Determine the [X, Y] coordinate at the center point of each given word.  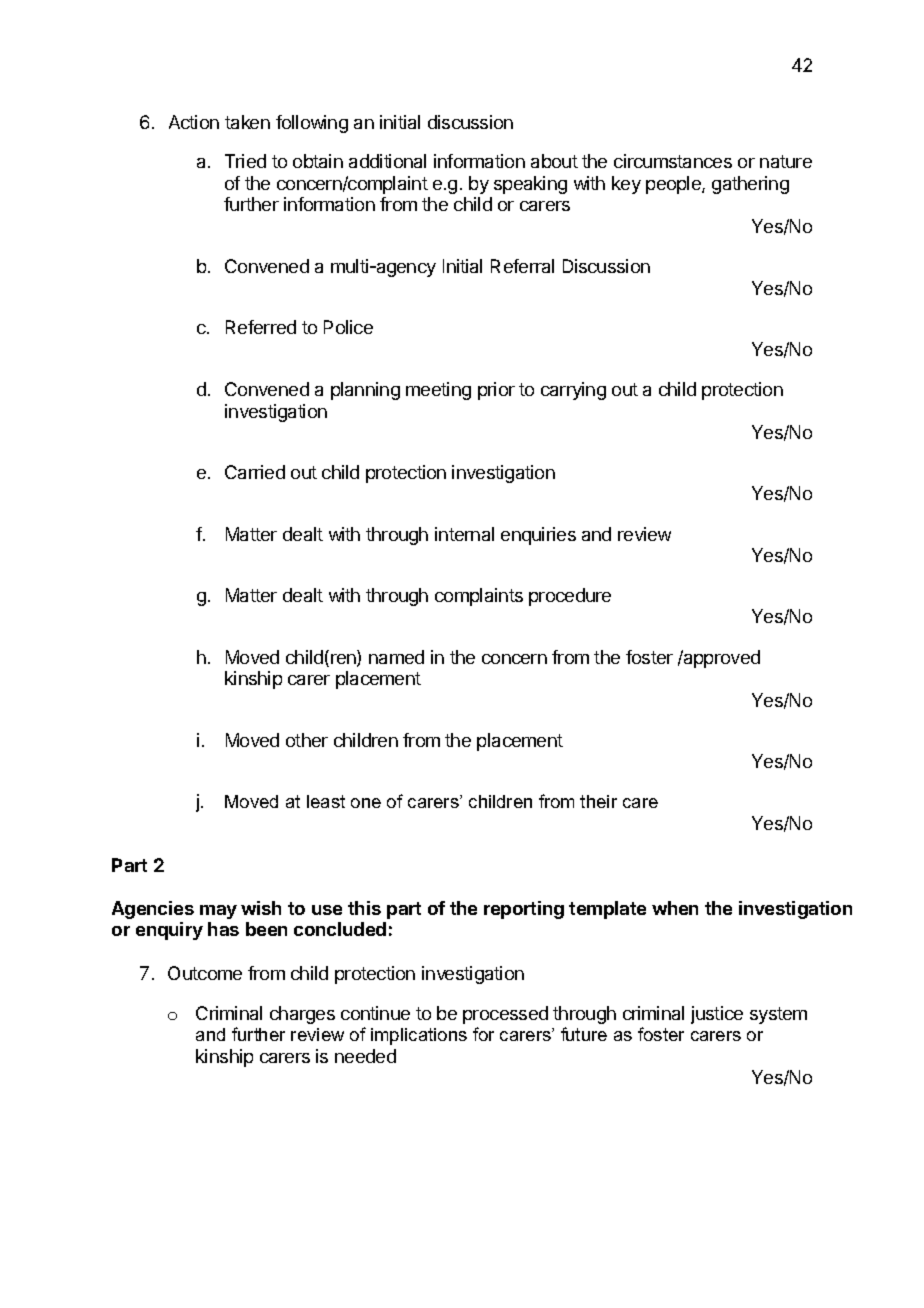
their [598, 801]
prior [496, 391]
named [396, 657]
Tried [245, 161]
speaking [530, 185]
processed [505, 1015]
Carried [255, 472]
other [307, 740]
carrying [573, 391]
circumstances [673, 161]
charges [302, 1015]
